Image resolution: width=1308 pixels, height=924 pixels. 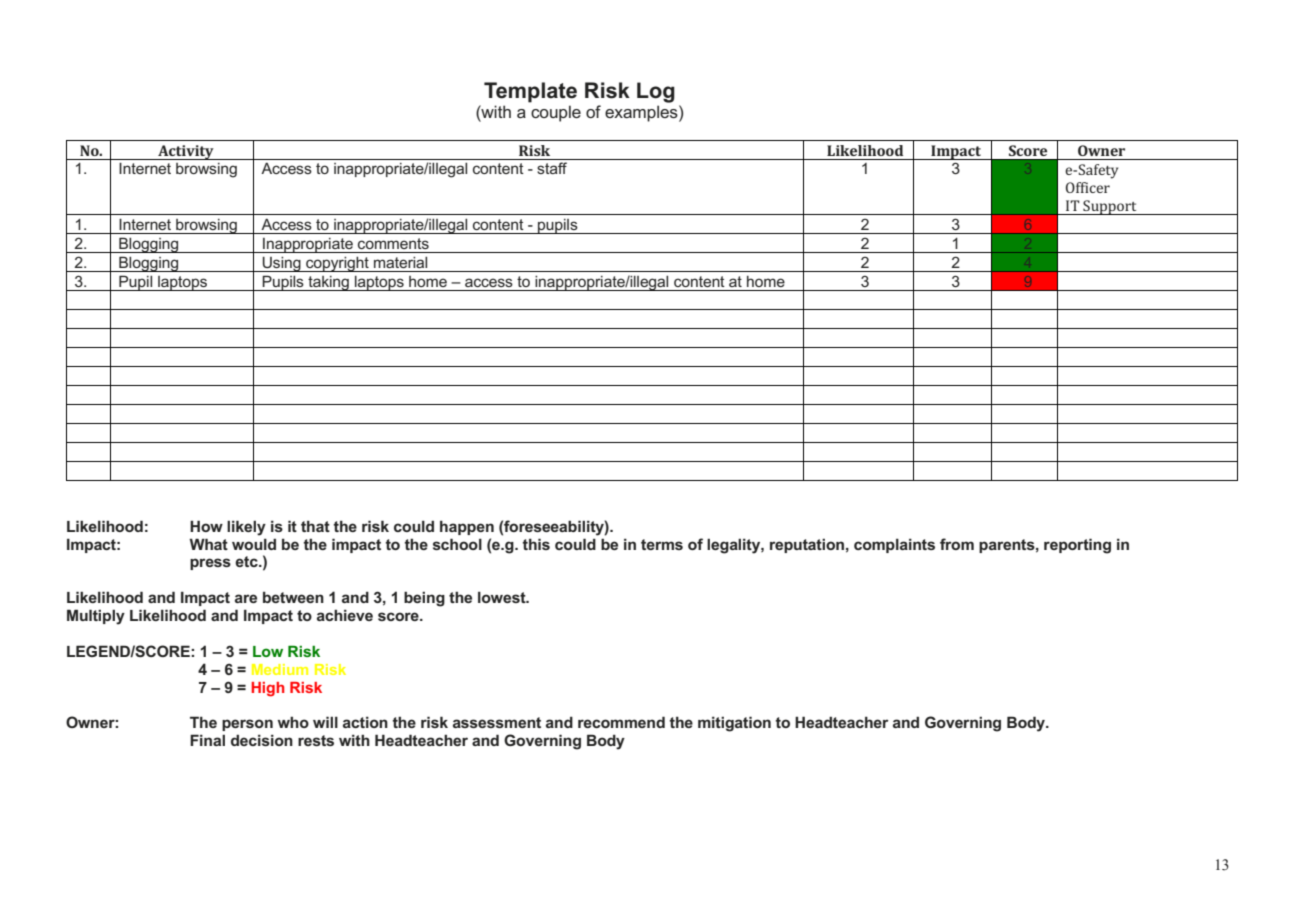 What do you see at coordinates (734, 724) in the screenshot?
I see `mitigation` at bounding box center [734, 724].
